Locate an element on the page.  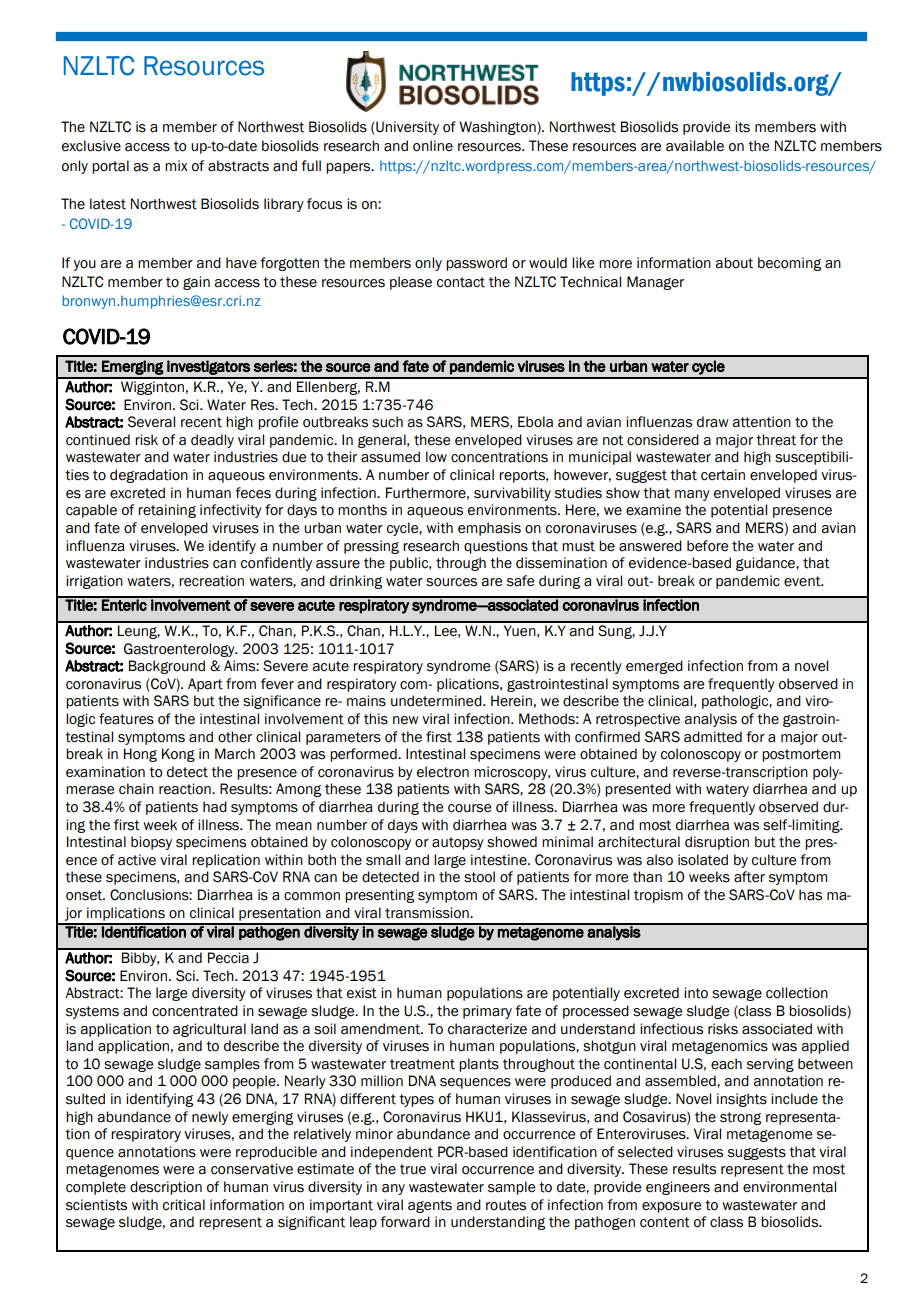
certain is located at coordinates (723, 475).
